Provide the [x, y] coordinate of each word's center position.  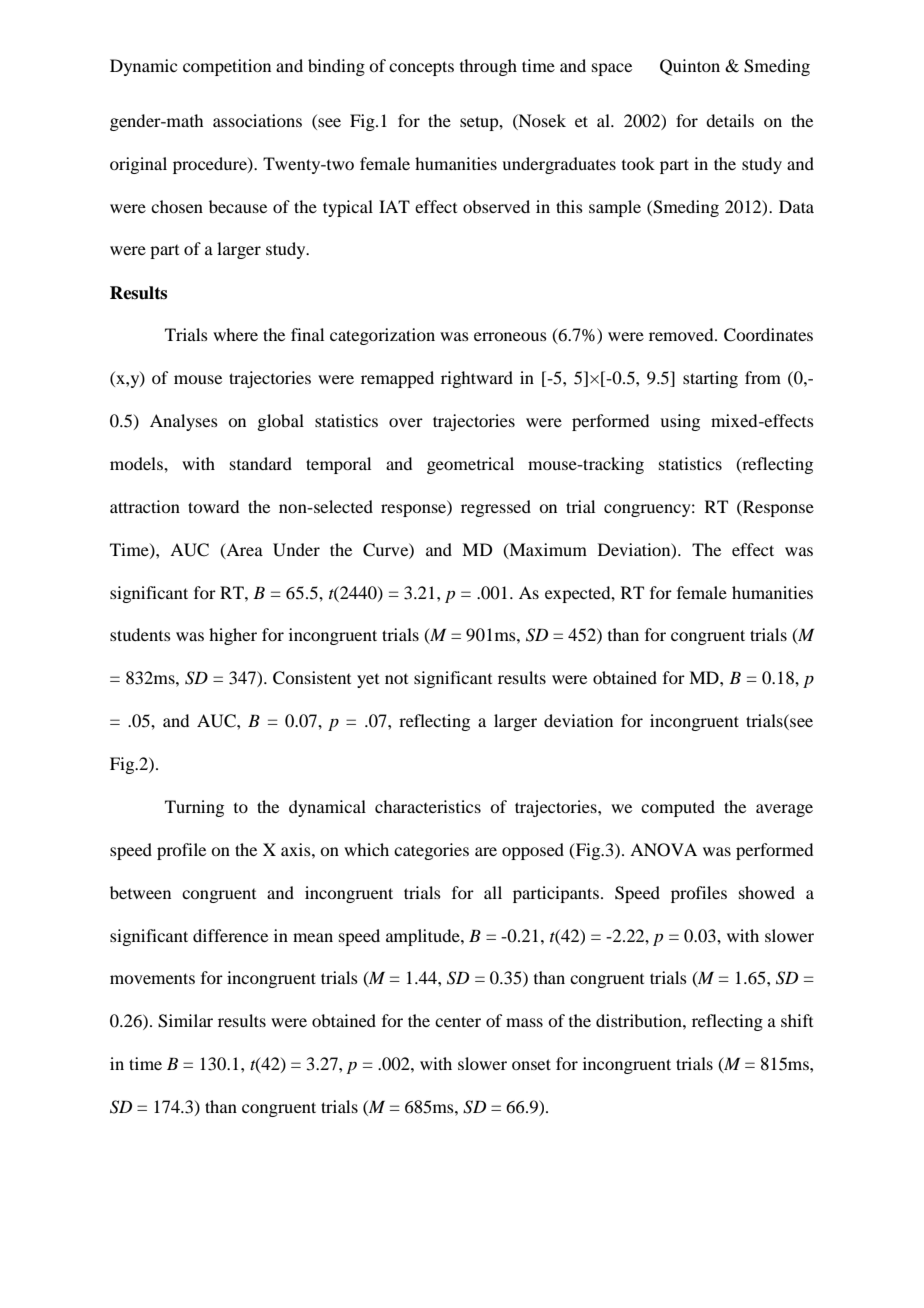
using [680, 422]
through [488, 67]
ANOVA [663, 850]
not [396, 679]
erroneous [510, 336]
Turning [194, 808]
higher [233, 636]
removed [682, 334]
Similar [185, 1021]
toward [213, 506]
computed [678, 808]
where [235, 334]
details [730, 120]
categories [431, 851]
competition [227, 67]
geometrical [470, 465]
